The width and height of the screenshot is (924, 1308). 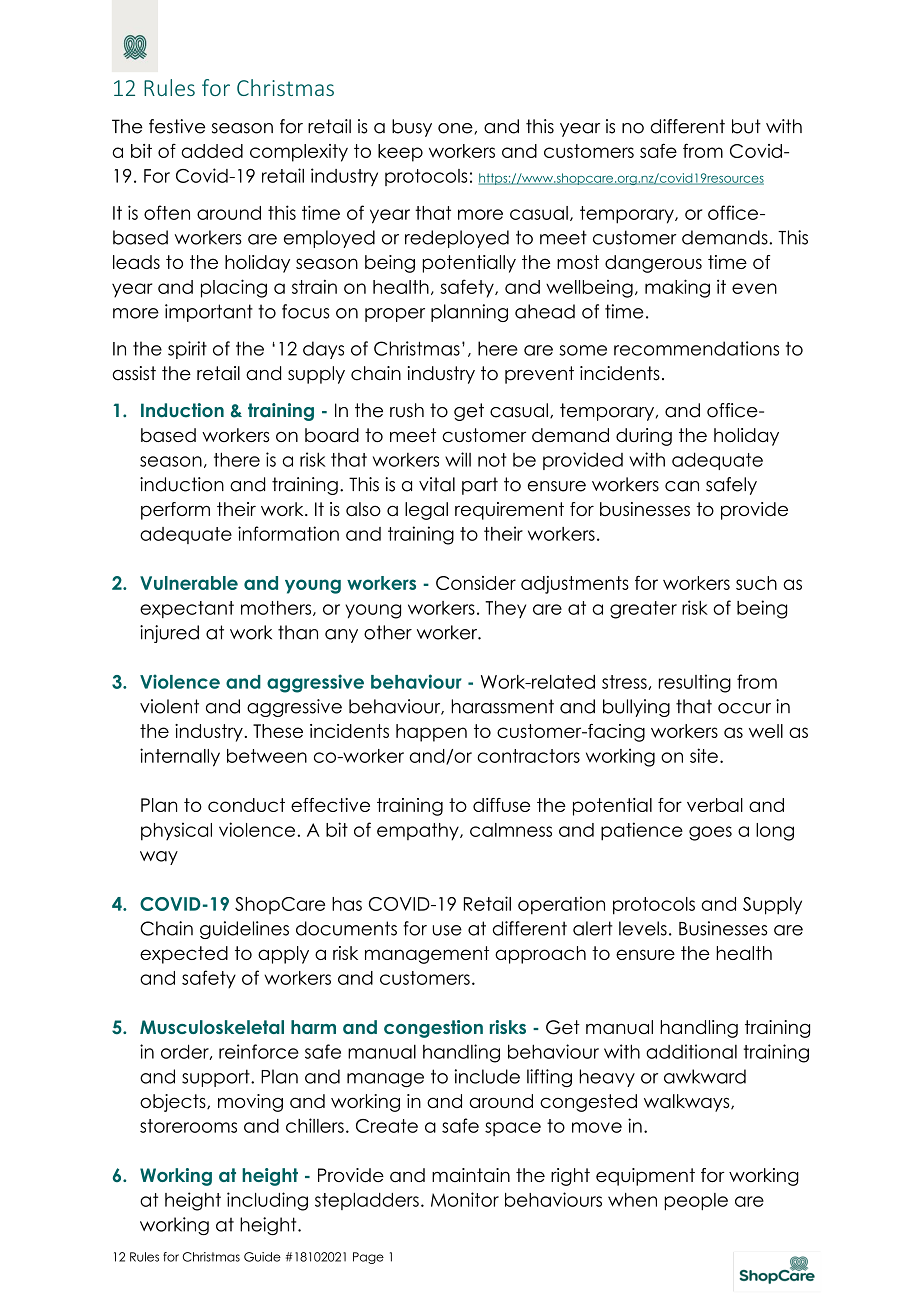 What do you see at coordinates (696, 1201) in the screenshot?
I see `people` at bounding box center [696, 1201].
